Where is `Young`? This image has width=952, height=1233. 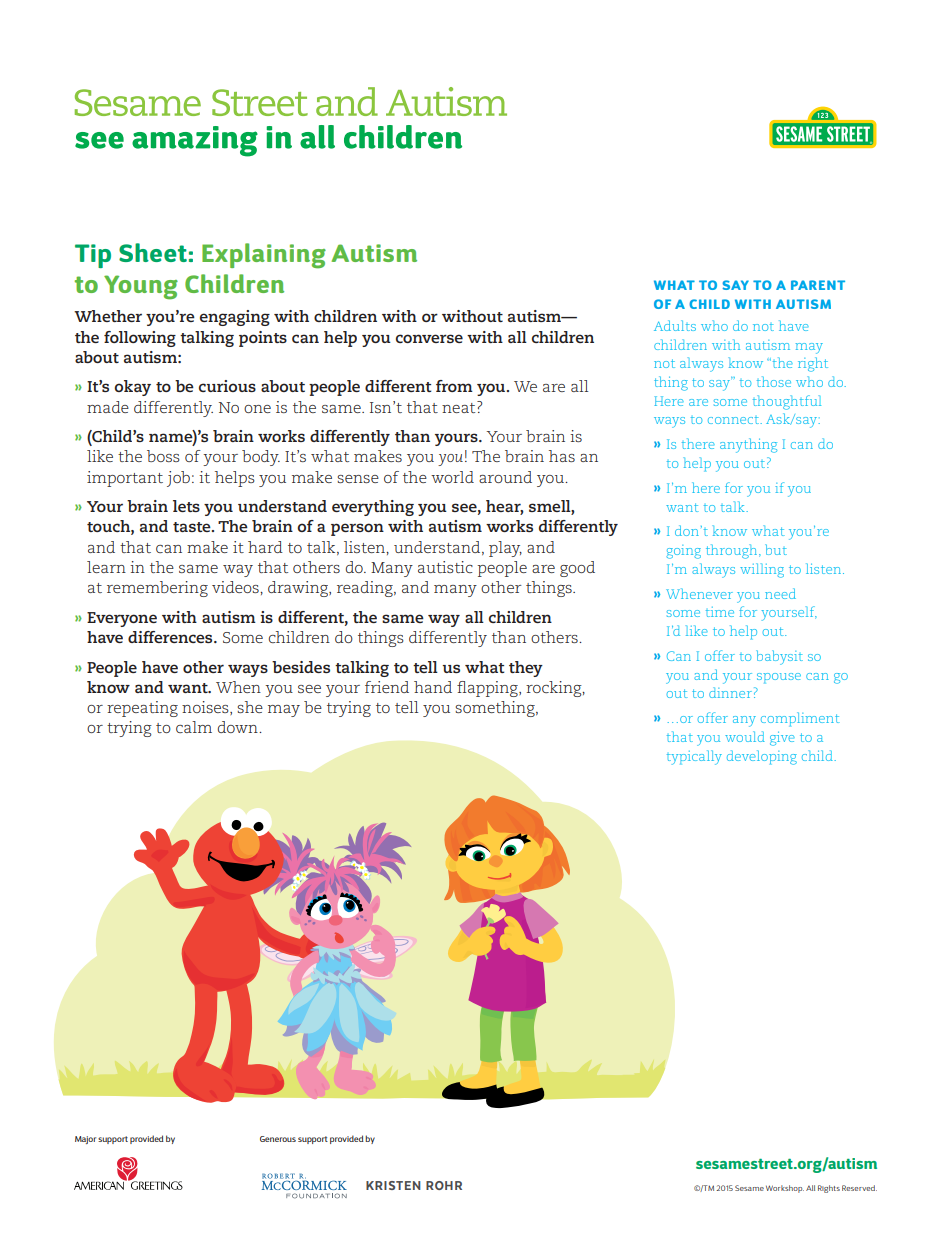
Young is located at coordinates (141, 287).
